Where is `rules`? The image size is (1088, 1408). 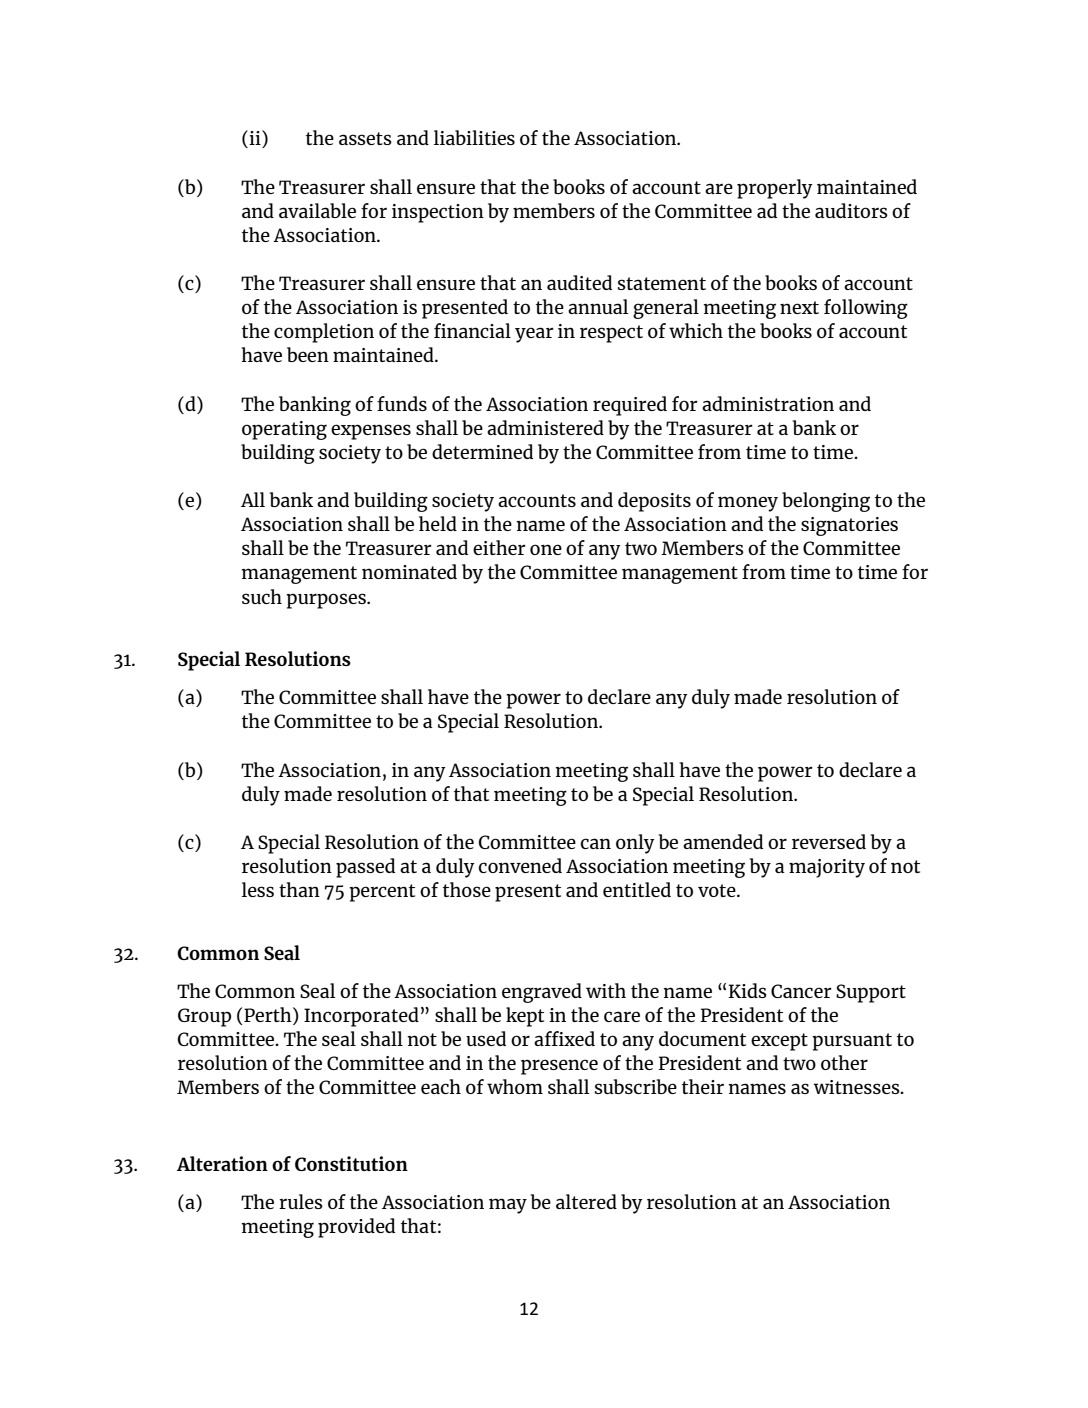
rules is located at coordinates (301, 1201).
